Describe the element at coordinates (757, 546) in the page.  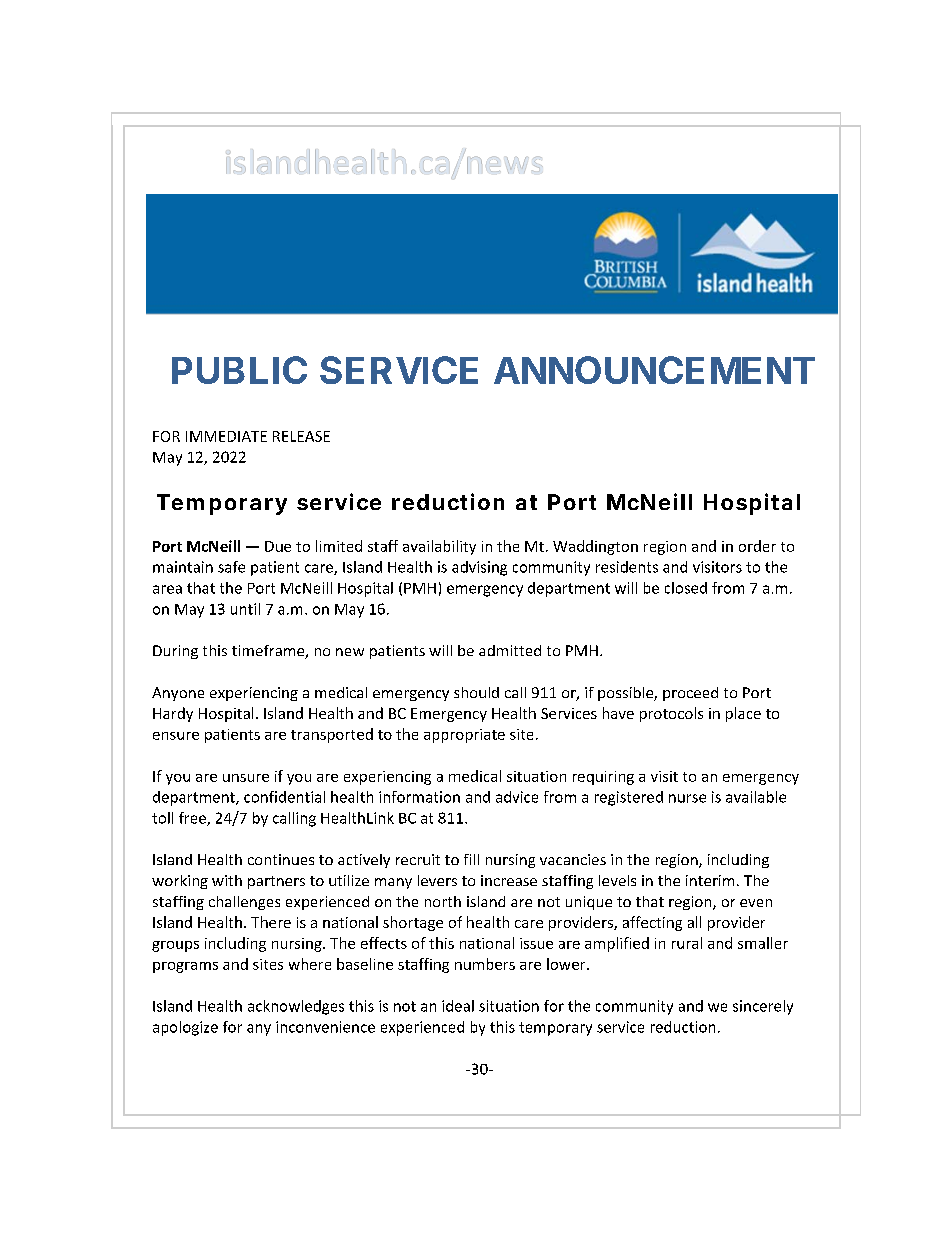
I see `order` at that location.
